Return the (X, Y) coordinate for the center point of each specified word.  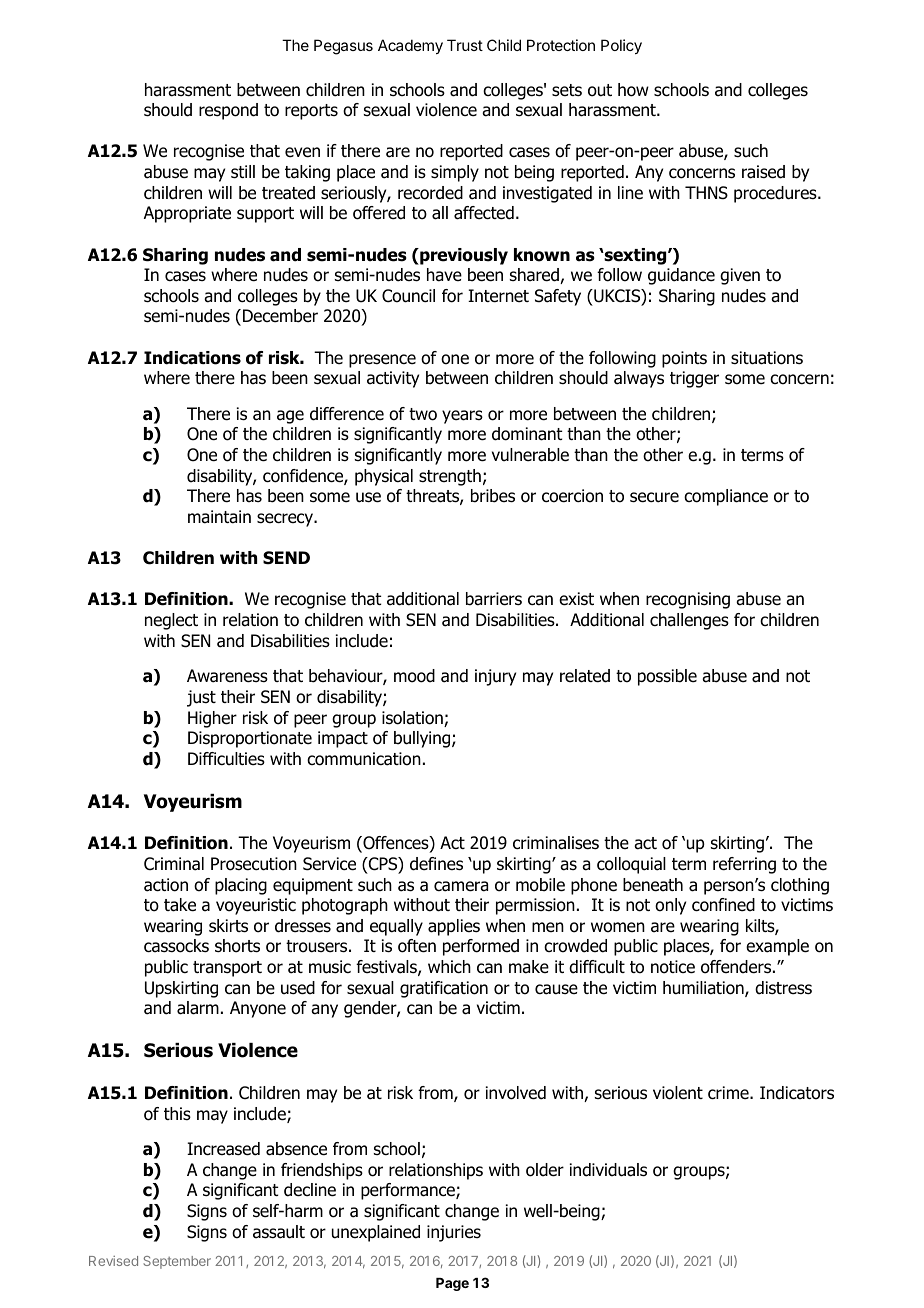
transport (227, 969)
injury (495, 677)
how (633, 90)
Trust (465, 45)
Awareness (227, 676)
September (177, 1262)
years (462, 417)
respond (228, 111)
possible (667, 677)
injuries (454, 1233)
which (449, 966)
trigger (694, 379)
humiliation (704, 989)
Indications (192, 358)
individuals (608, 1170)
